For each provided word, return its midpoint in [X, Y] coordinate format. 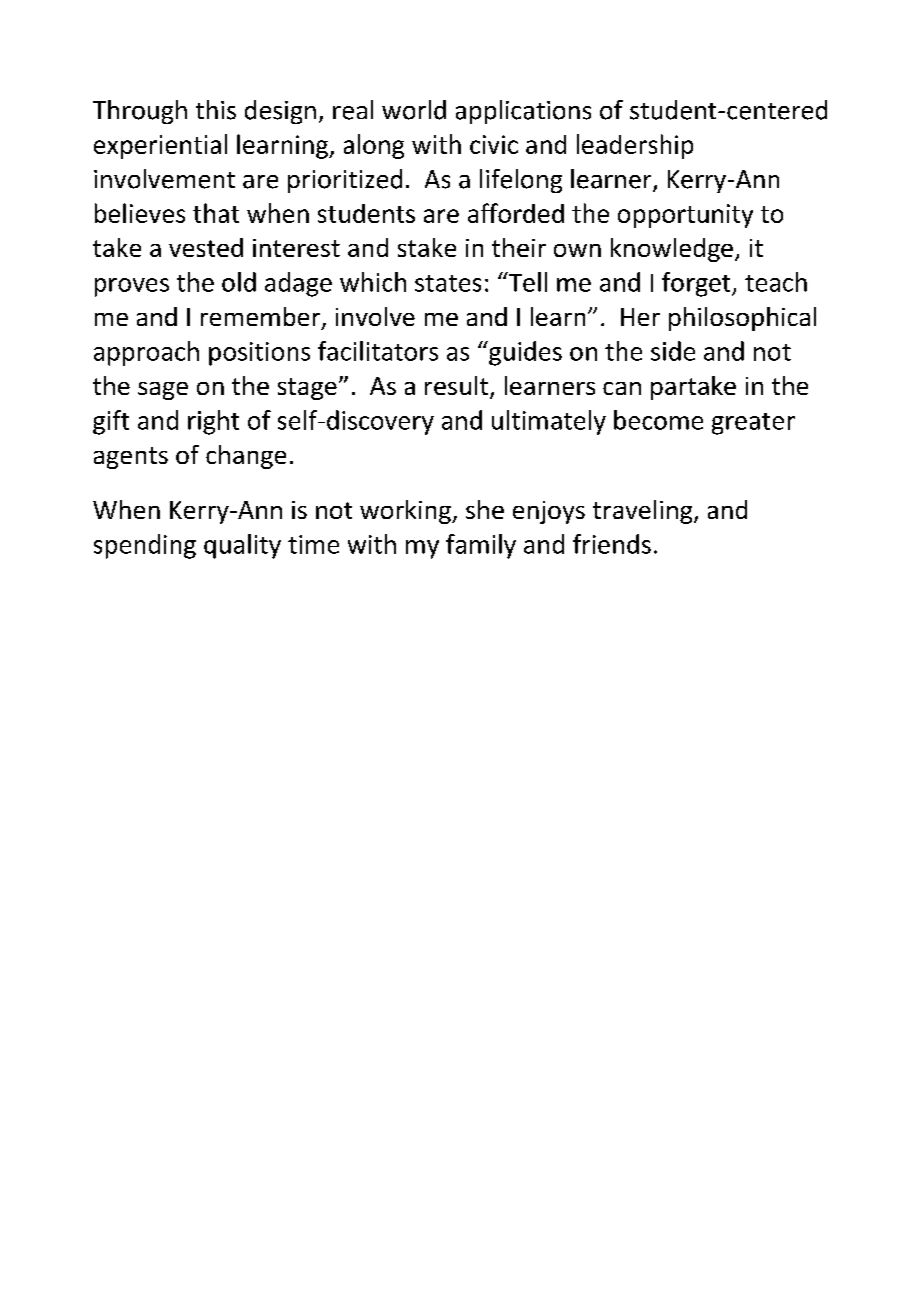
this [216, 110]
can [622, 388]
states [448, 283]
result [458, 387]
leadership [635, 146]
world [414, 110]
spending [145, 546]
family [481, 546]
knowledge [672, 250]
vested [206, 247]
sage [163, 391]
